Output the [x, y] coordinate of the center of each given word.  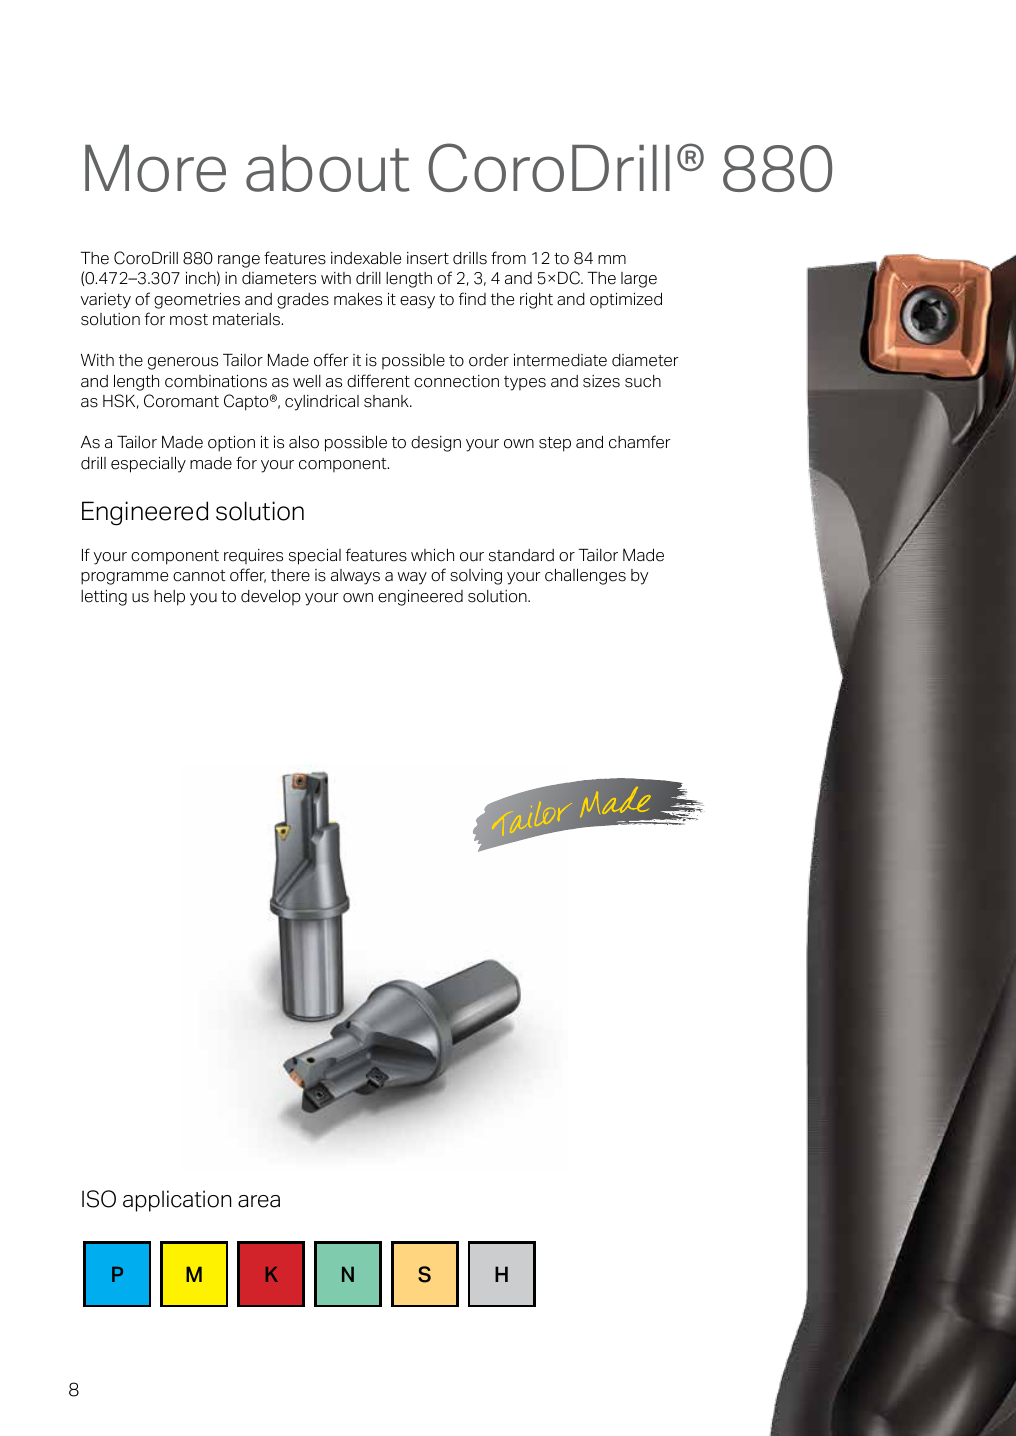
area [259, 1201]
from [508, 258]
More [155, 168]
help [169, 598]
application [177, 1201]
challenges [585, 577]
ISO [99, 1199]
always [355, 577]
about [328, 168]
